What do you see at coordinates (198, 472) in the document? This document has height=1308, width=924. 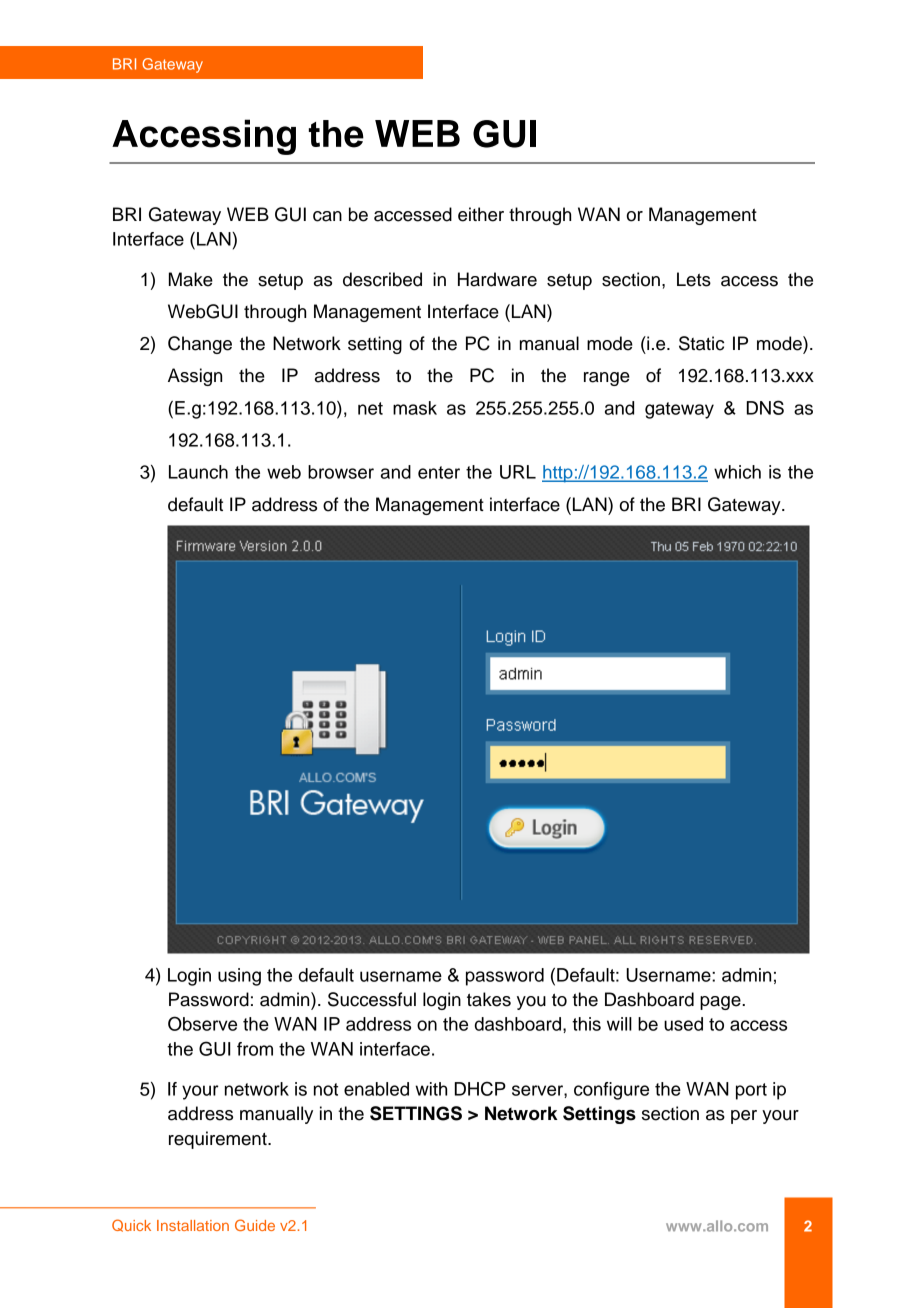 I see `Launch` at bounding box center [198, 472].
